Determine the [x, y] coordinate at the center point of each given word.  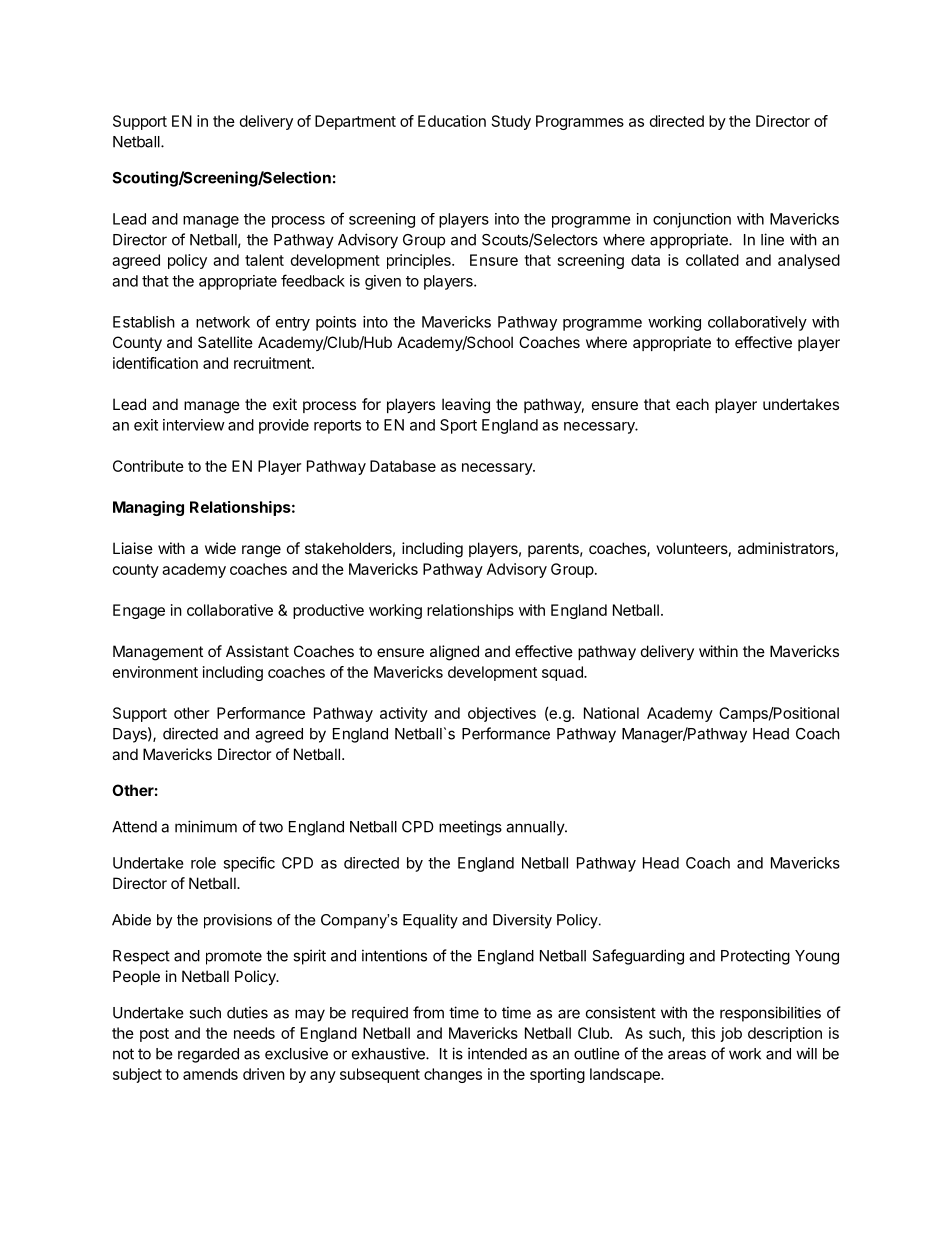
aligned [454, 653]
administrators [786, 548]
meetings [470, 828]
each [692, 404]
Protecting [755, 957]
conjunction [692, 220]
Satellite [225, 342]
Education [452, 121]
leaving [466, 406]
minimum [206, 826]
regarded [208, 1055]
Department [355, 122]
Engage [139, 611]
